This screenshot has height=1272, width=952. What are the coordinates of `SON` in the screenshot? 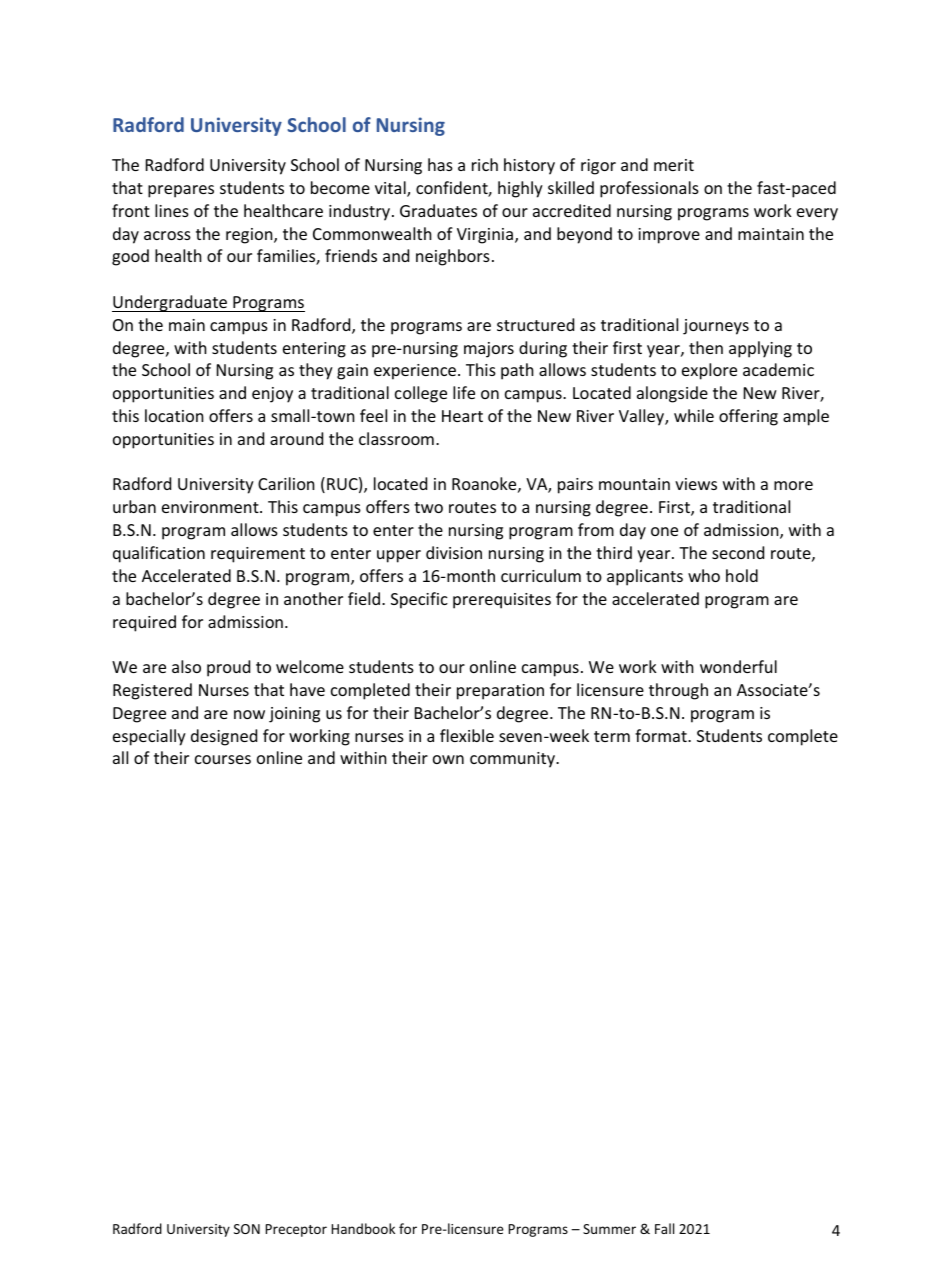 It's located at (247, 1229).
